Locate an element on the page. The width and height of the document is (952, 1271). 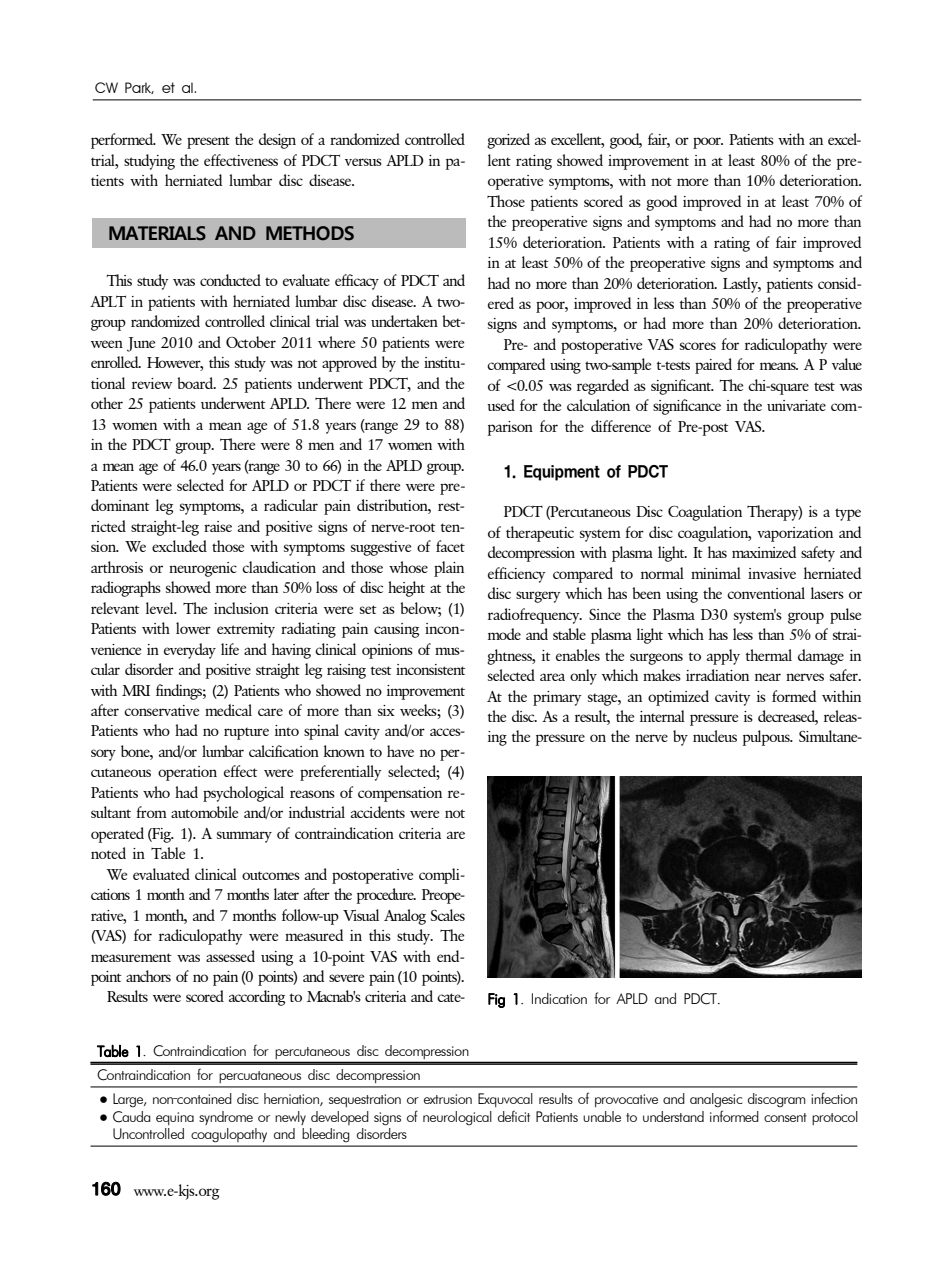
versus is located at coordinates (363, 162).
